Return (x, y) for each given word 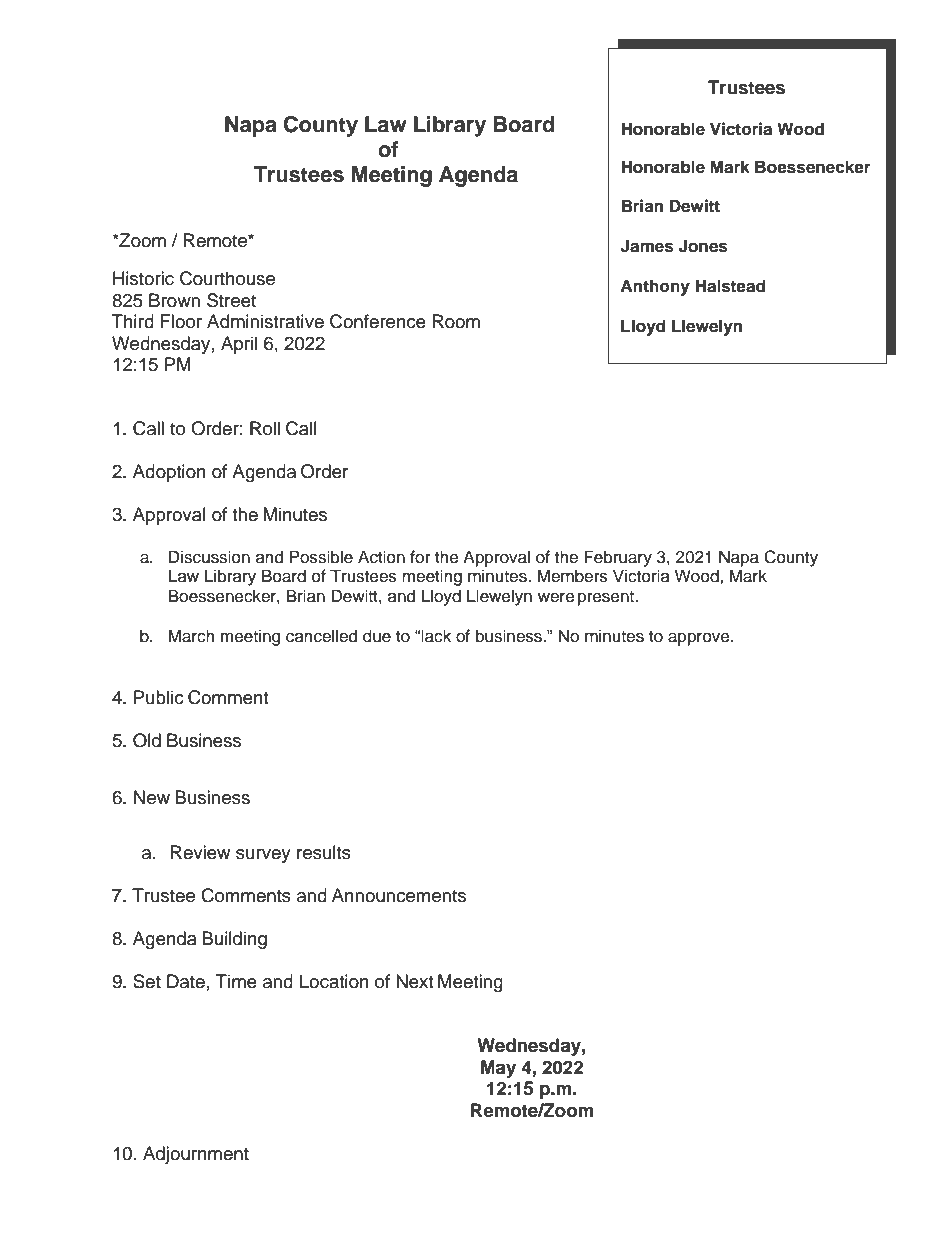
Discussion (209, 557)
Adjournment (196, 1155)
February (618, 558)
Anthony (655, 287)
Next (414, 981)
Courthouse (227, 278)
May (498, 1069)
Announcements (399, 895)
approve (700, 639)
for (420, 557)
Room (456, 321)
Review (200, 852)
